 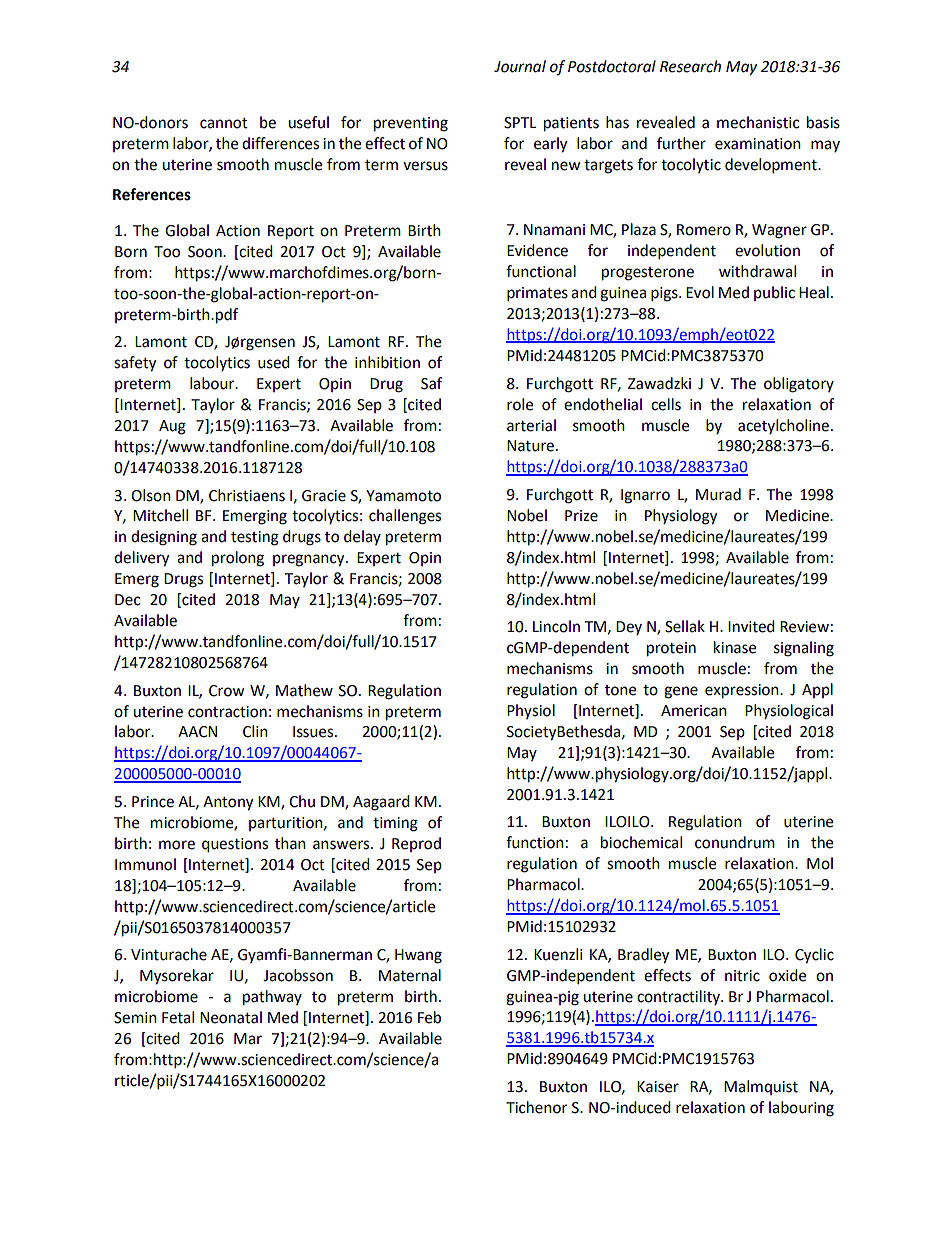 I want to click on Neonatal, so click(x=231, y=1017).
